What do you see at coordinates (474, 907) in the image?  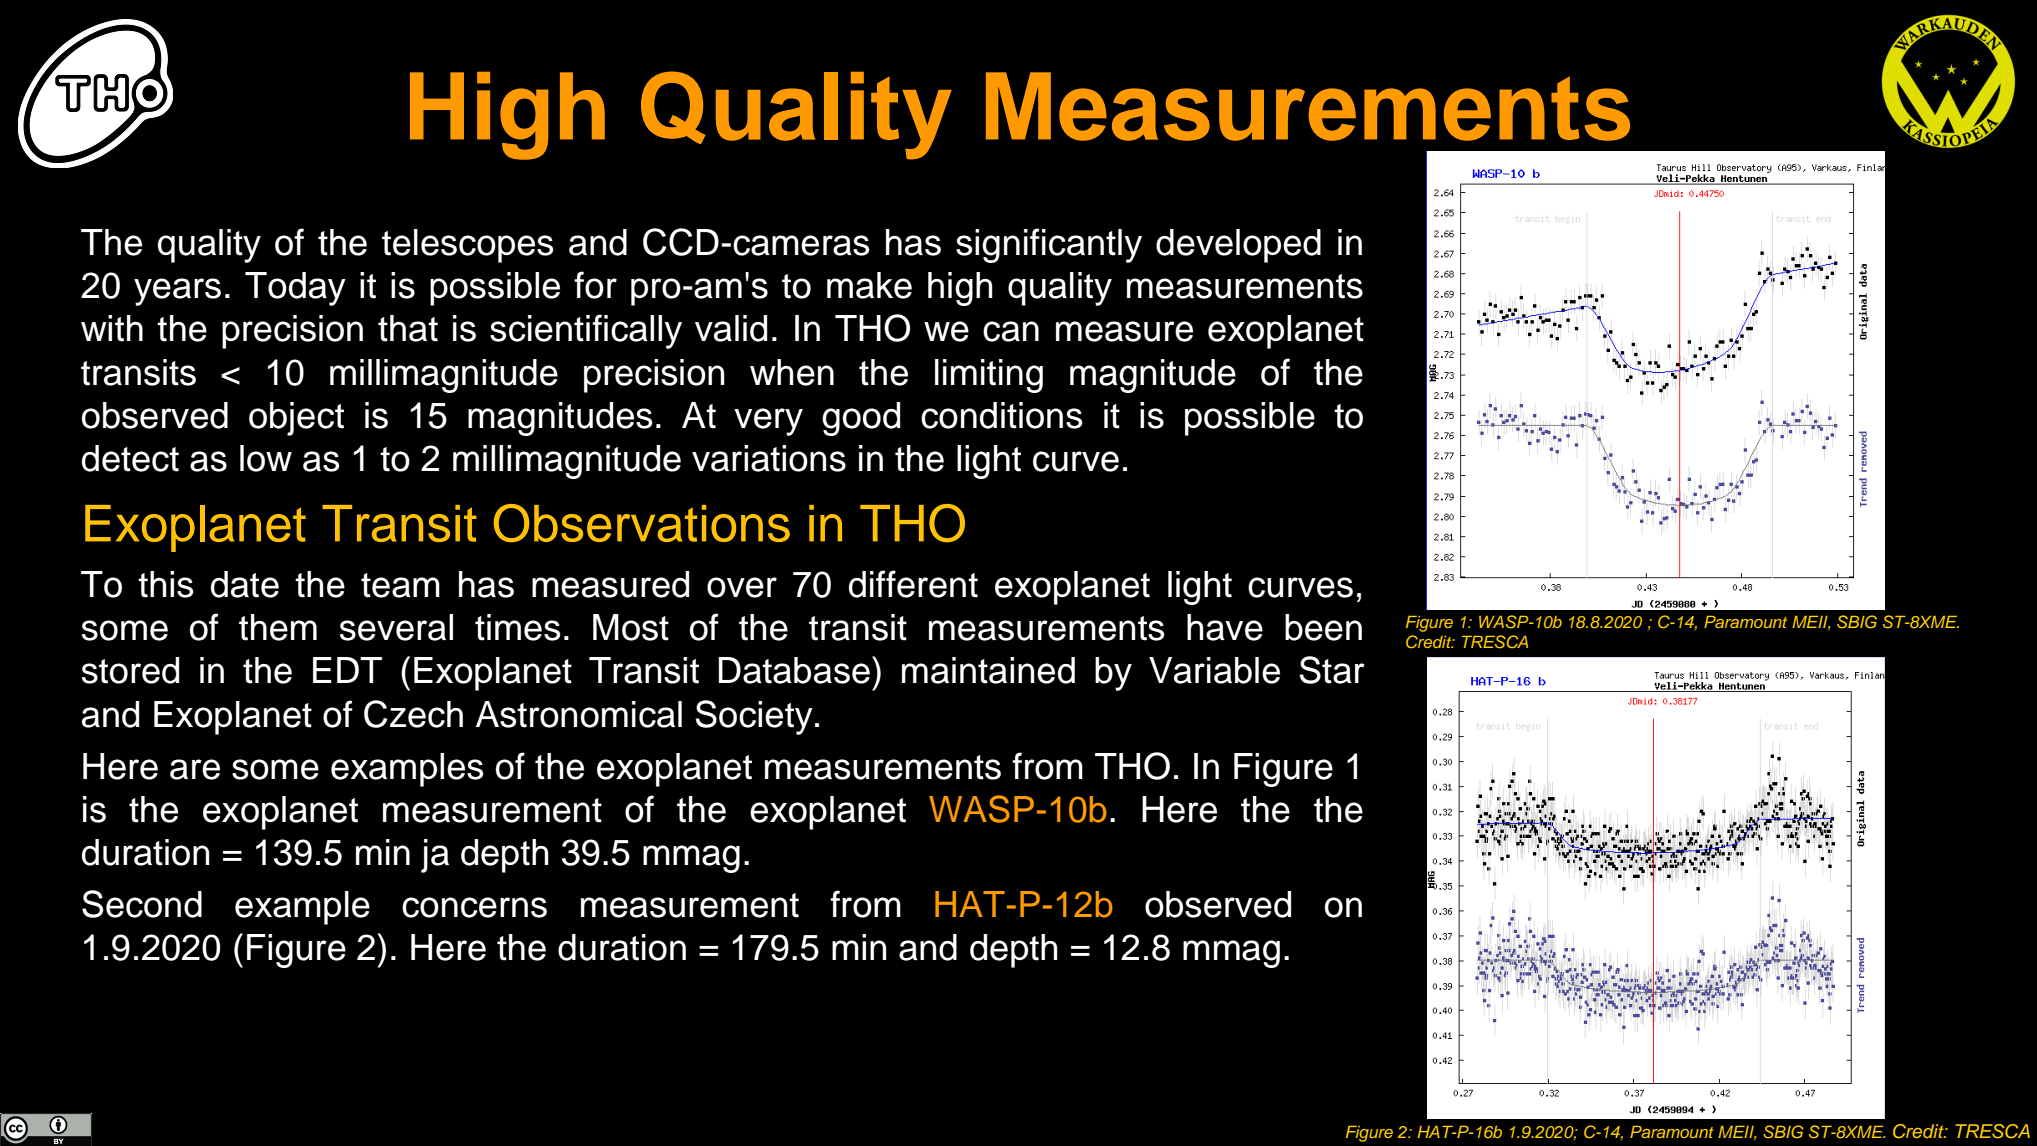 I see `concerns` at bounding box center [474, 907].
